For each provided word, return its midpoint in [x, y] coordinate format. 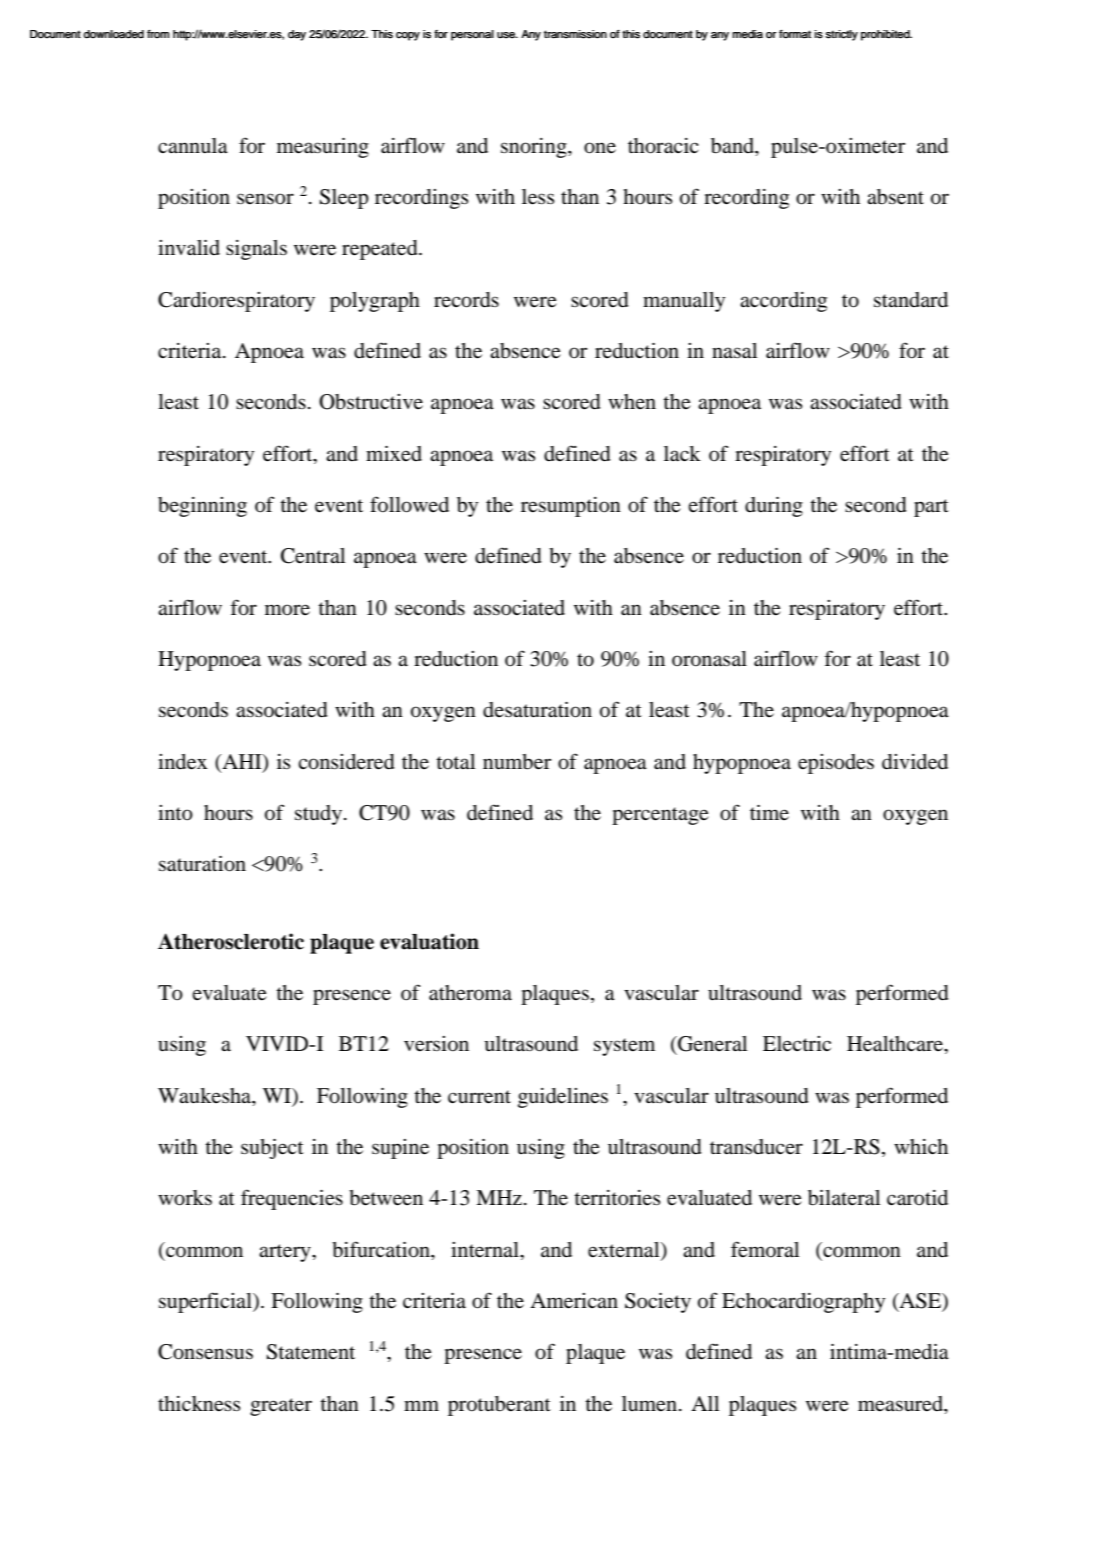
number [517, 762]
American [574, 1301]
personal [472, 35]
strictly [842, 35]
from [158, 34]
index [182, 762]
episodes [836, 764]
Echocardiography [803, 1303]
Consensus [205, 1352]
